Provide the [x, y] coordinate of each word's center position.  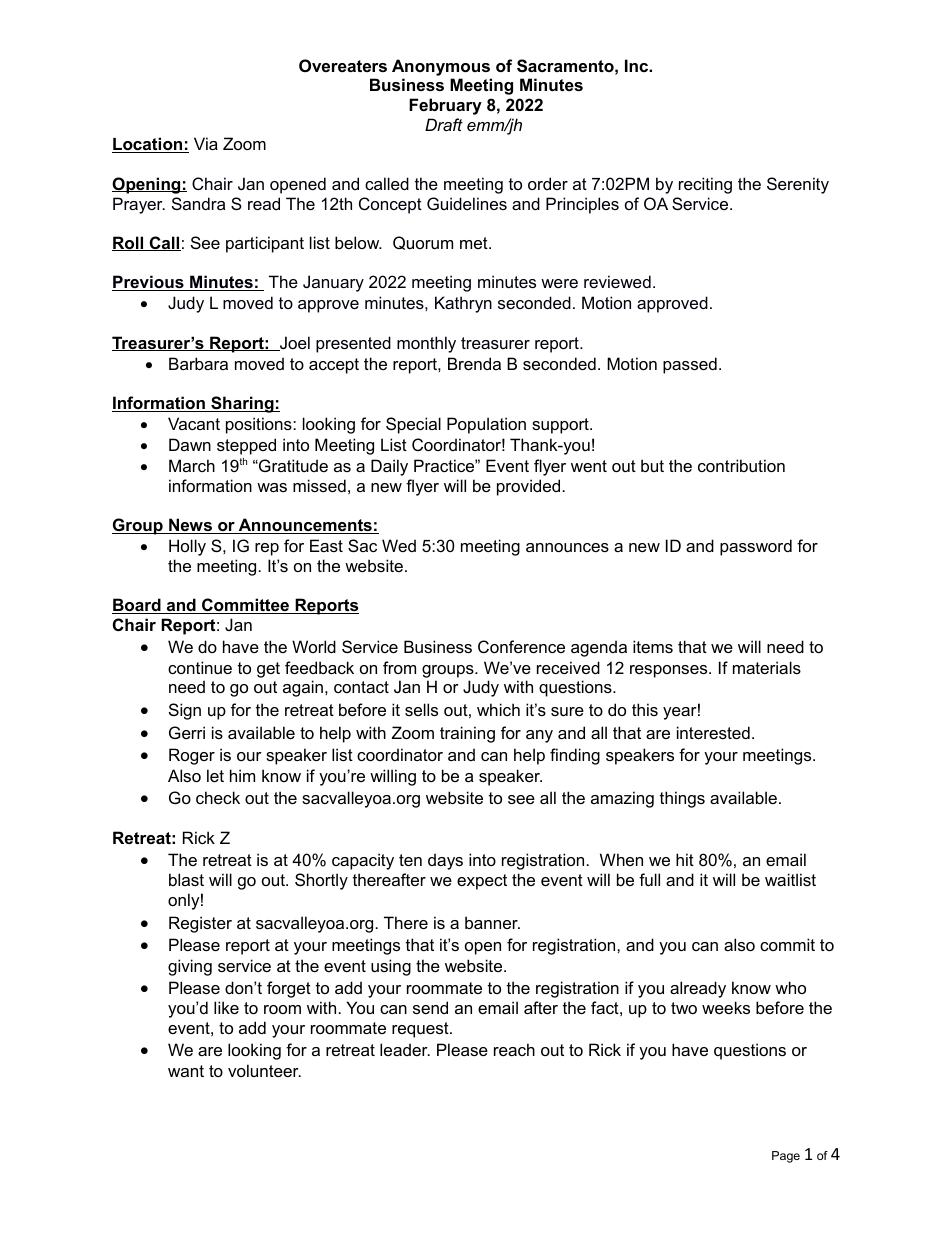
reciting [705, 185]
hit [685, 859]
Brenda [474, 363]
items [653, 646]
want [186, 1071]
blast [186, 879]
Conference [521, 646]
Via [206, 143]
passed [690, 365]
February [445, 106]
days [445, 861]
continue [200, 667]
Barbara [198, 363]
